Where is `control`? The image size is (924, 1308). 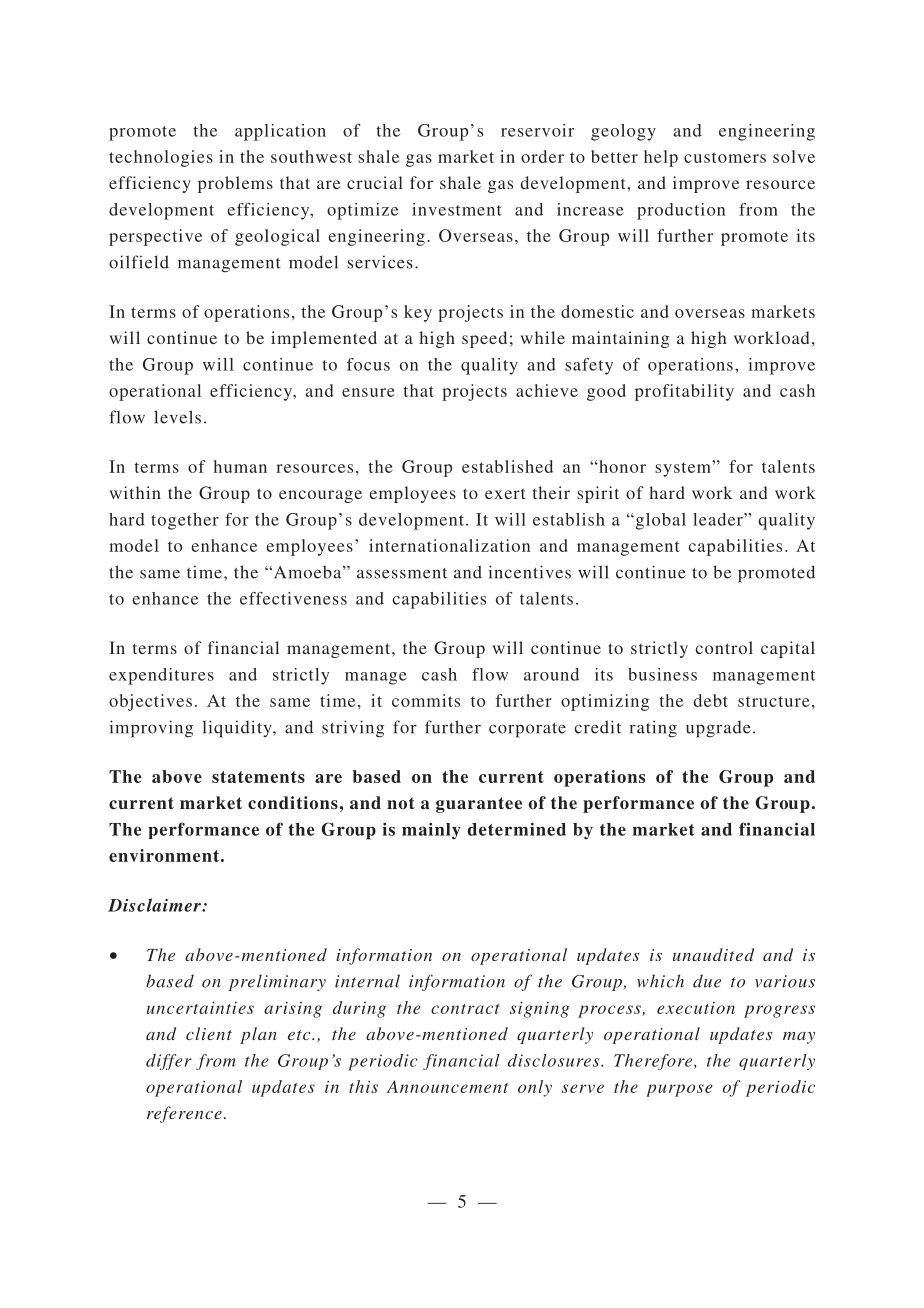 control is located at coordinates (724, 647).
